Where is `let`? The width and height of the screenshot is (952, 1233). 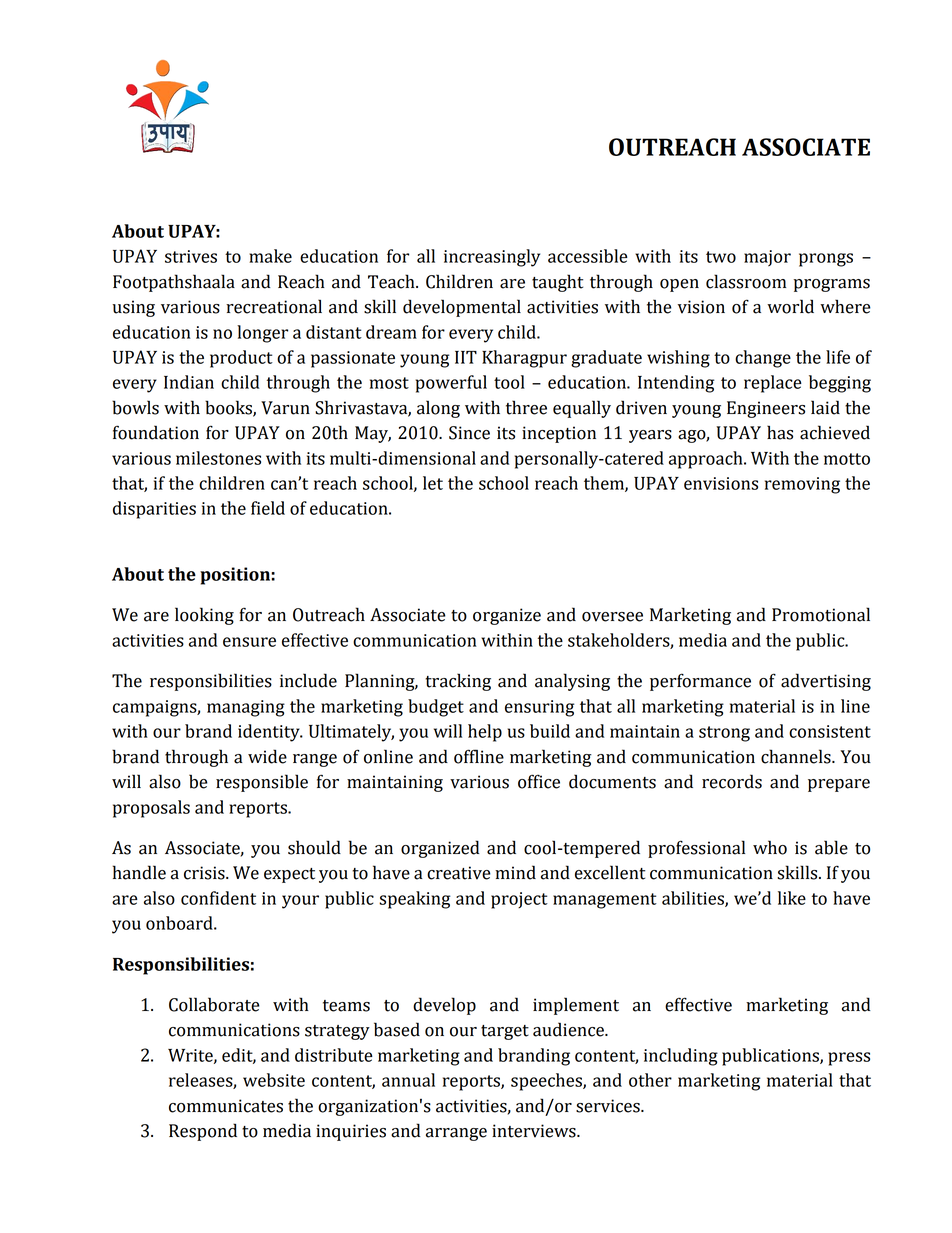 let is located at coordinates (433, 483).
